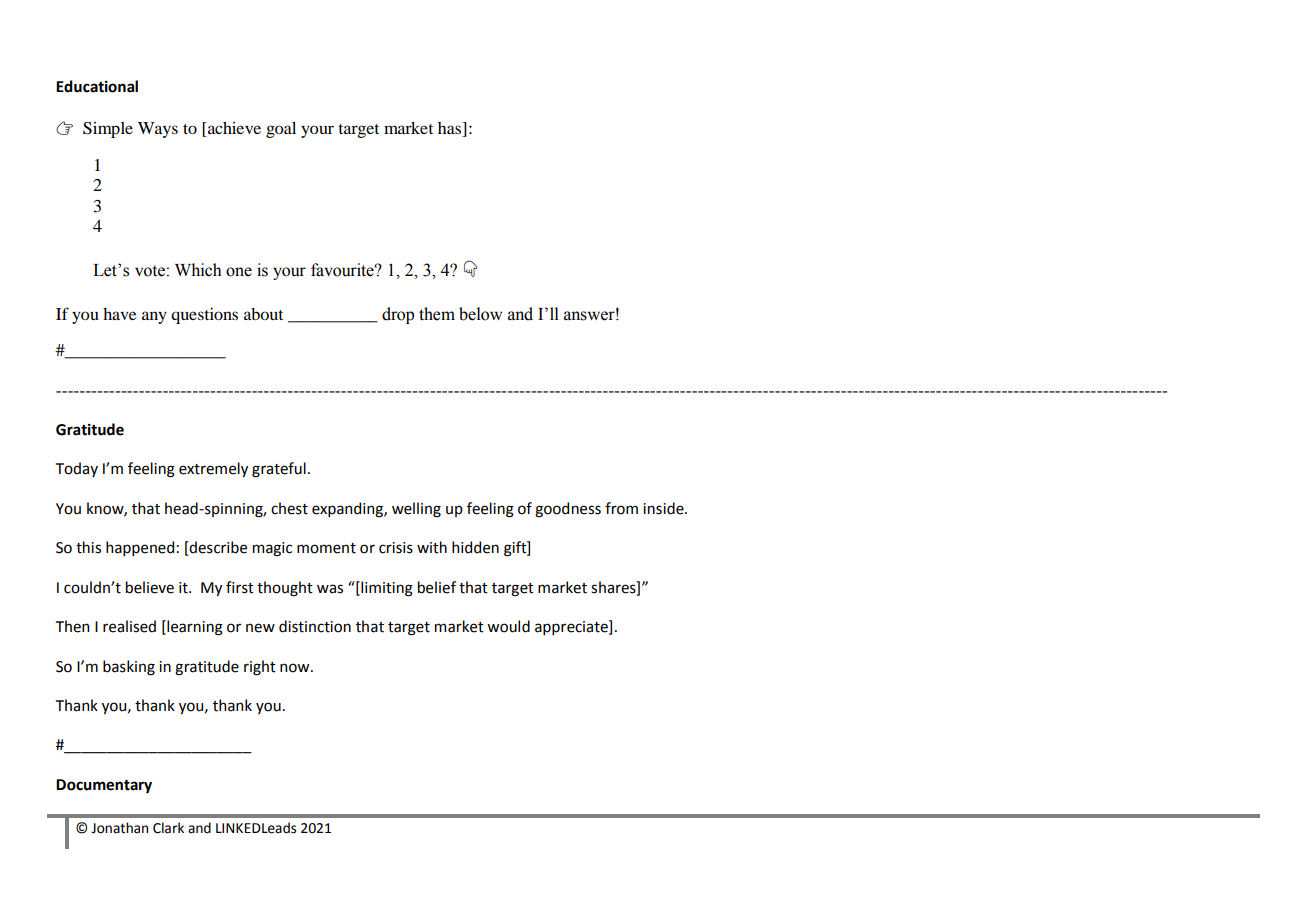 The image size is (1307, 924). What do you see at coordinates (150, 271) in the screenshot?
I see `vote` at bounding box center [150, 271].
